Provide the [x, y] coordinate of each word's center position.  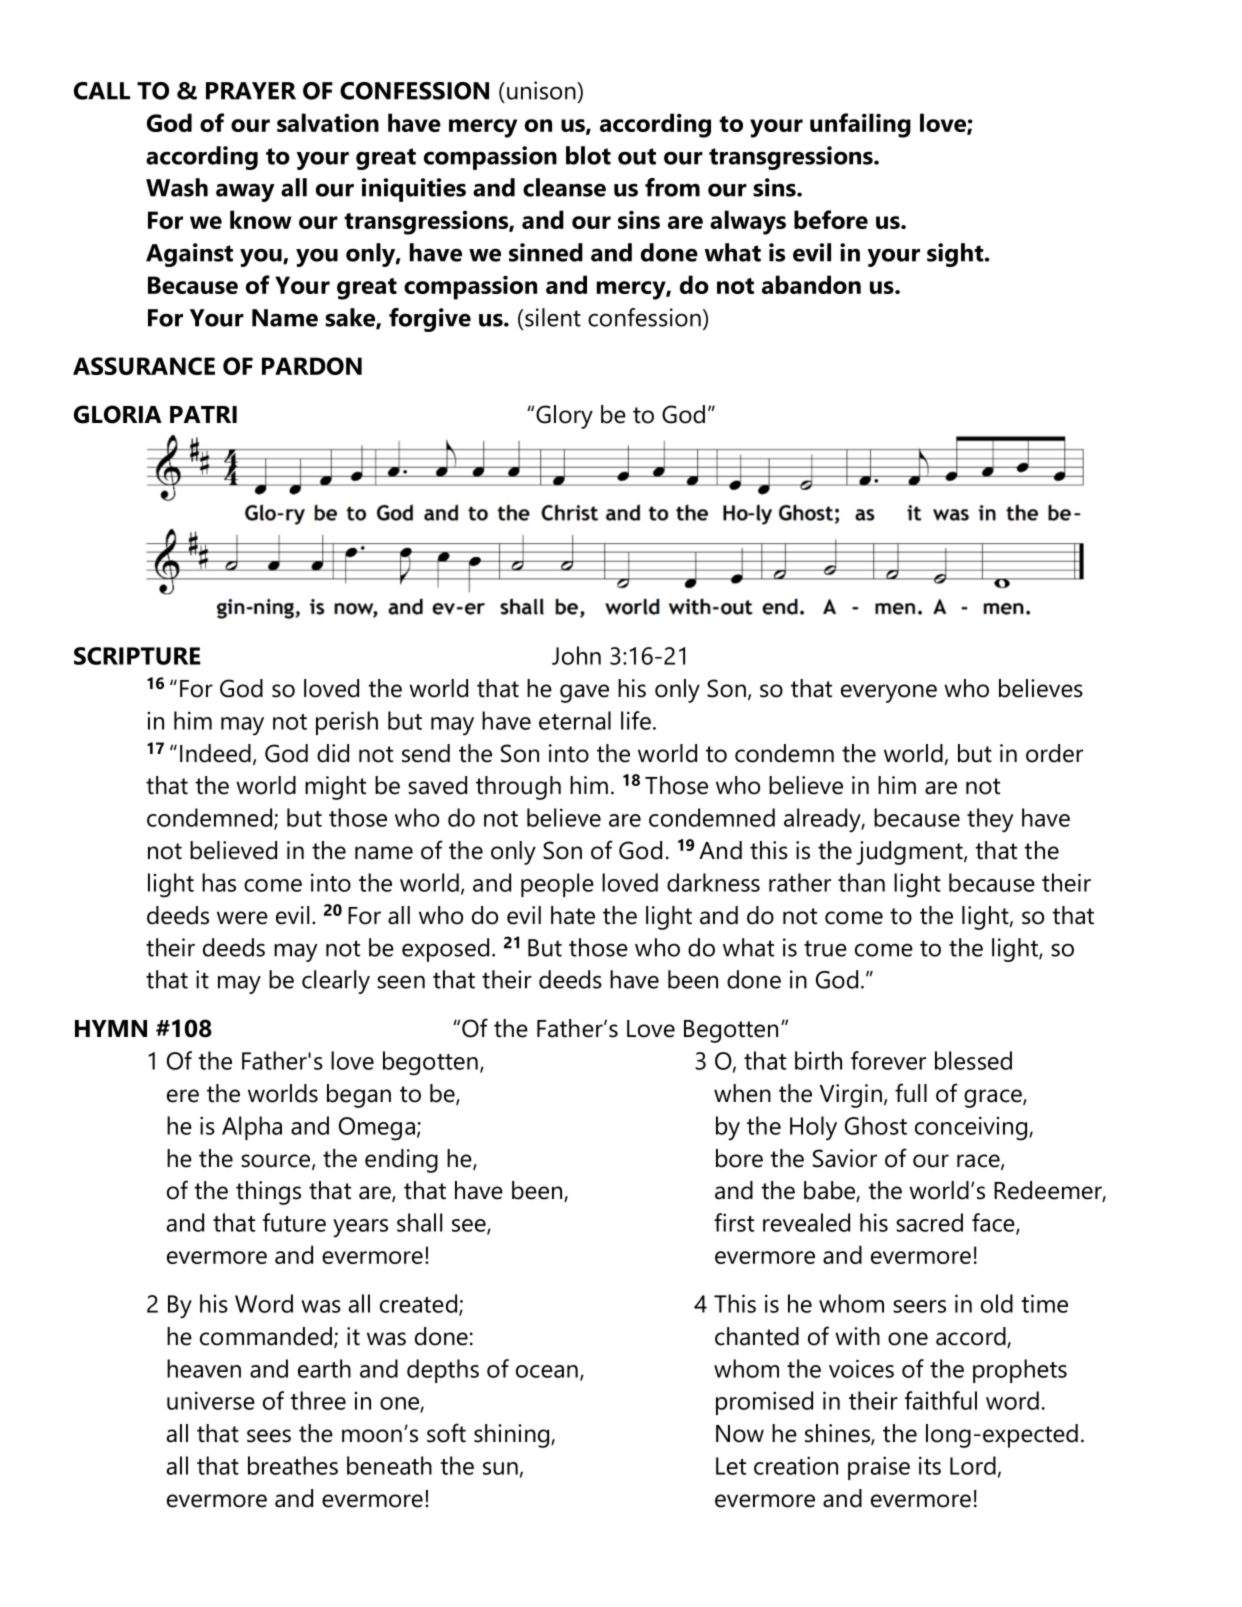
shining [513, 1436]
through [518, 788]
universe [211, 1400]
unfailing [860, 125]
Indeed [215, 753]
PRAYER [251, 91]
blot [588, 155]
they [990, 820]
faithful [941, 1400]
